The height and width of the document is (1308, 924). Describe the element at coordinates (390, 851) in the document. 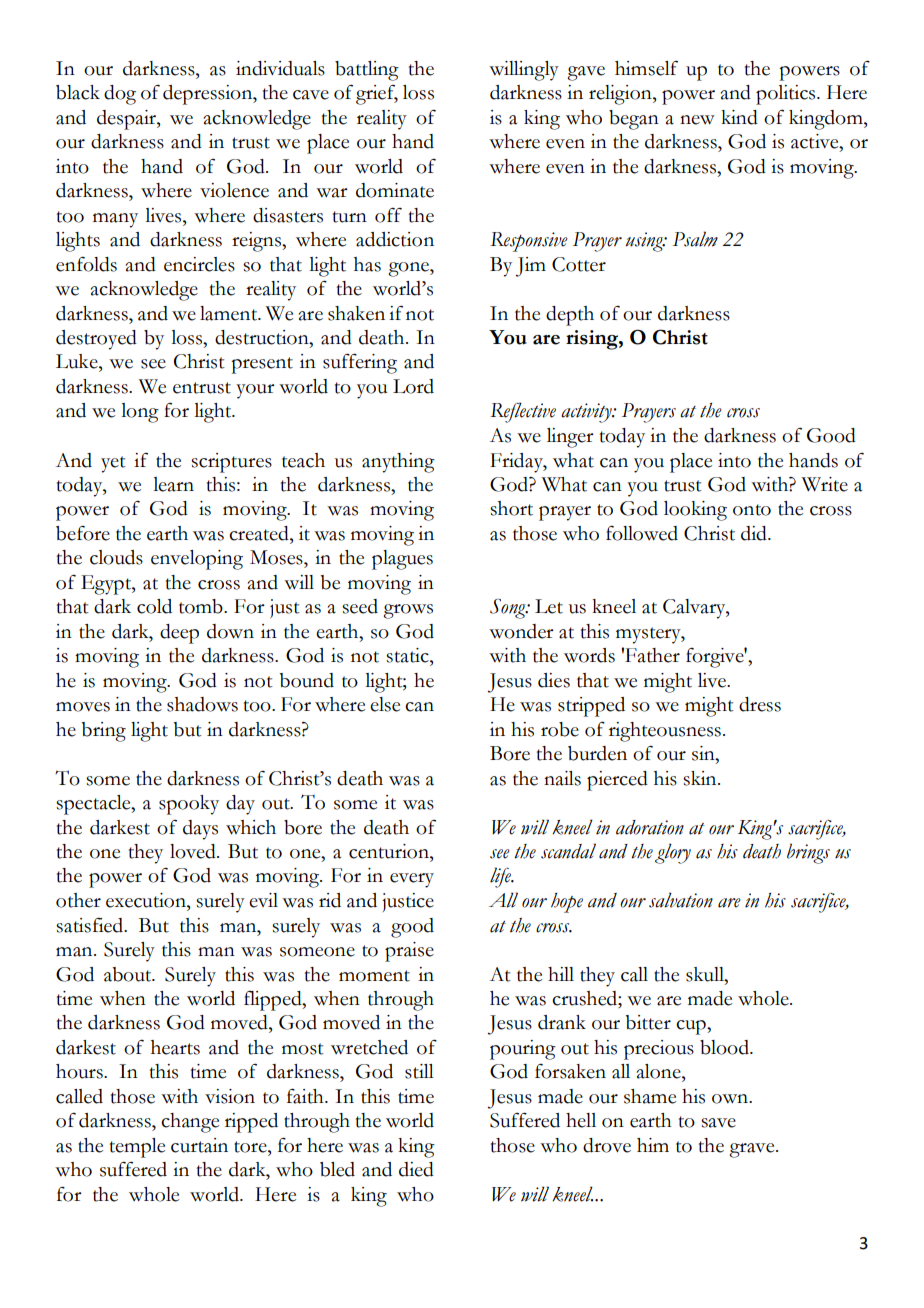

I see `centurion` at that location.
